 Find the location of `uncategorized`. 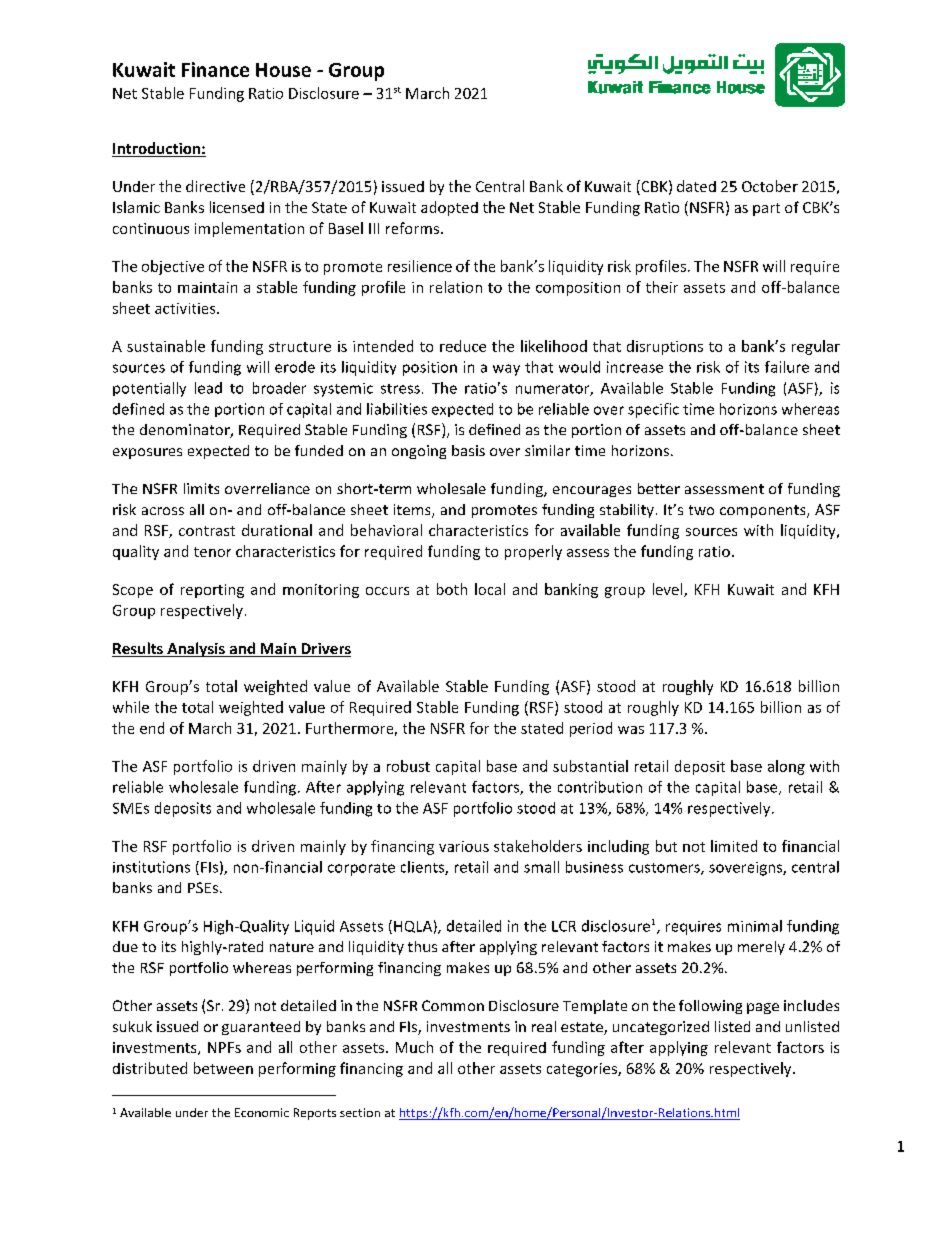

uncategorized is located at coordinates (661, 1028).
